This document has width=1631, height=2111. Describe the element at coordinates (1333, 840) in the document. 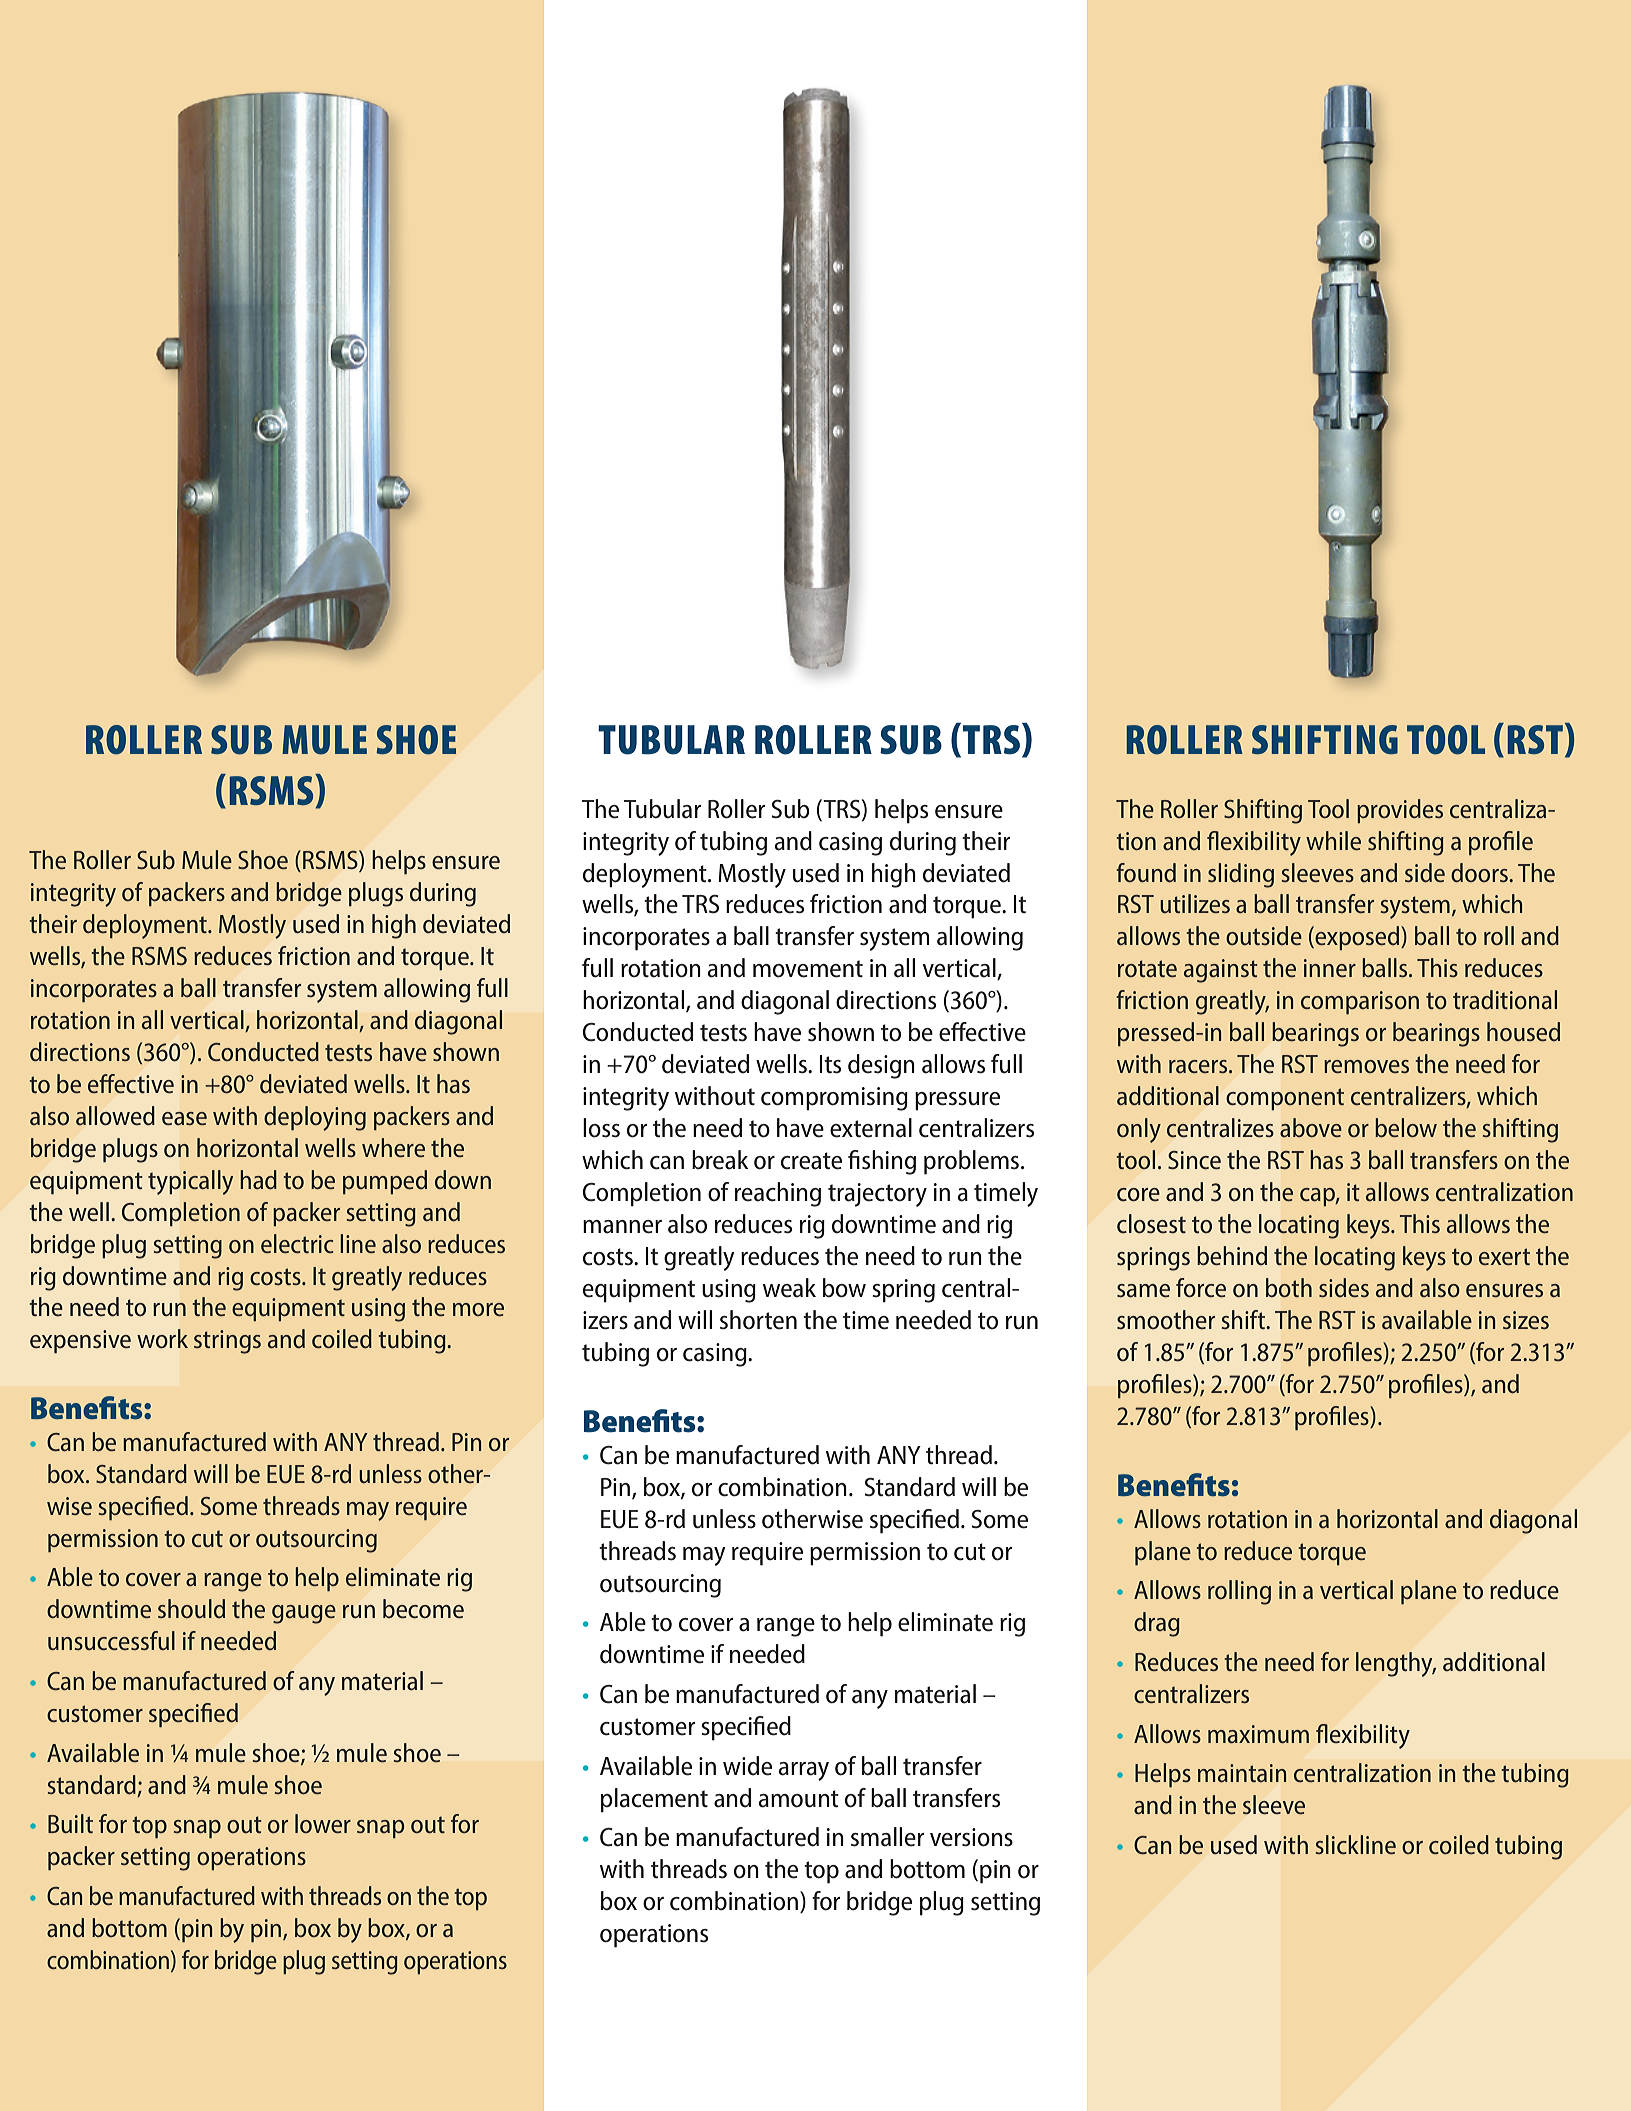

I see `while` at that location.
